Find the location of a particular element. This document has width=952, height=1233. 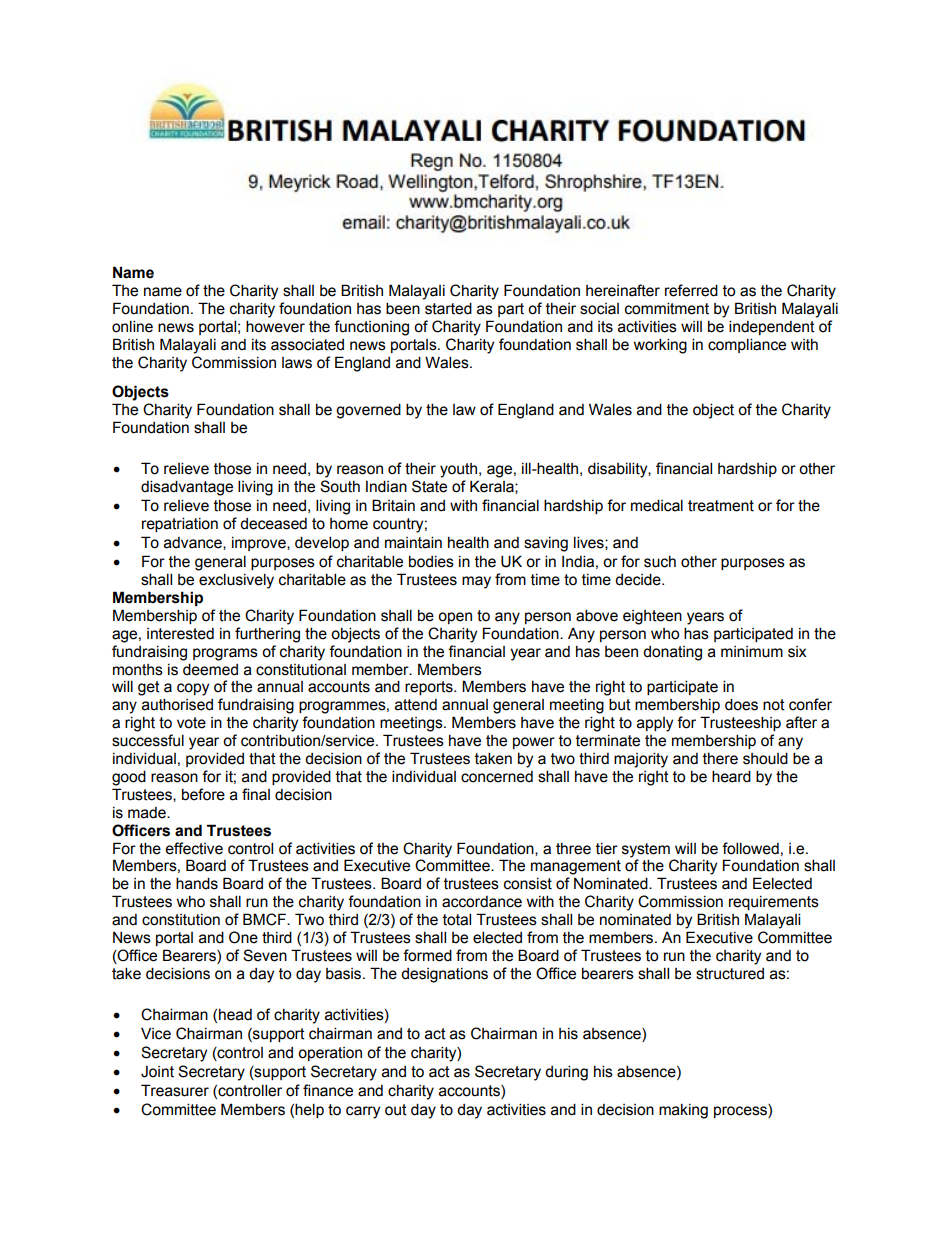

treatment is located at coordinates (721, 506).
